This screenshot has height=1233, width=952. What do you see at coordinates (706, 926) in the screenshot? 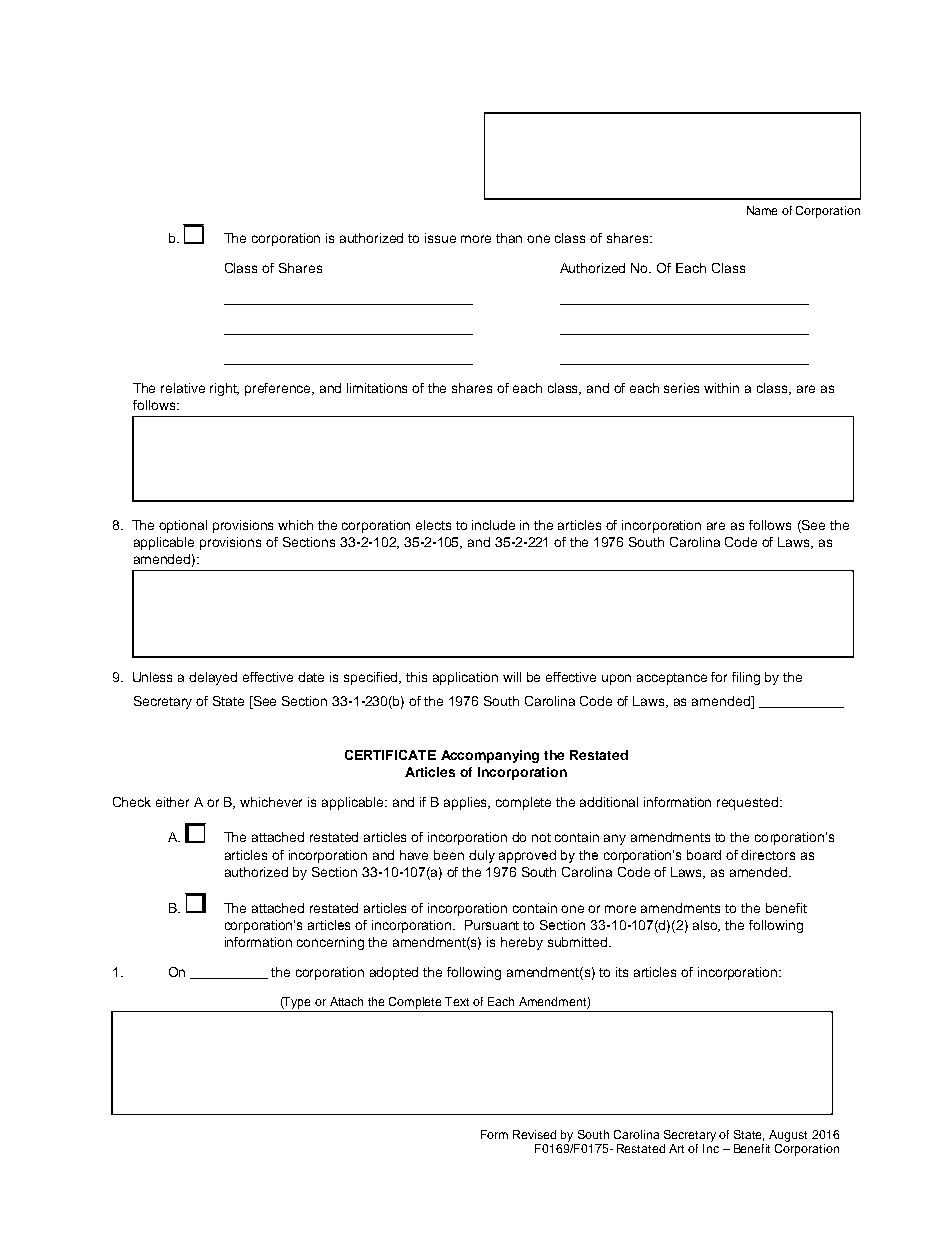
I see `also` at bounding box center [706, 926].
